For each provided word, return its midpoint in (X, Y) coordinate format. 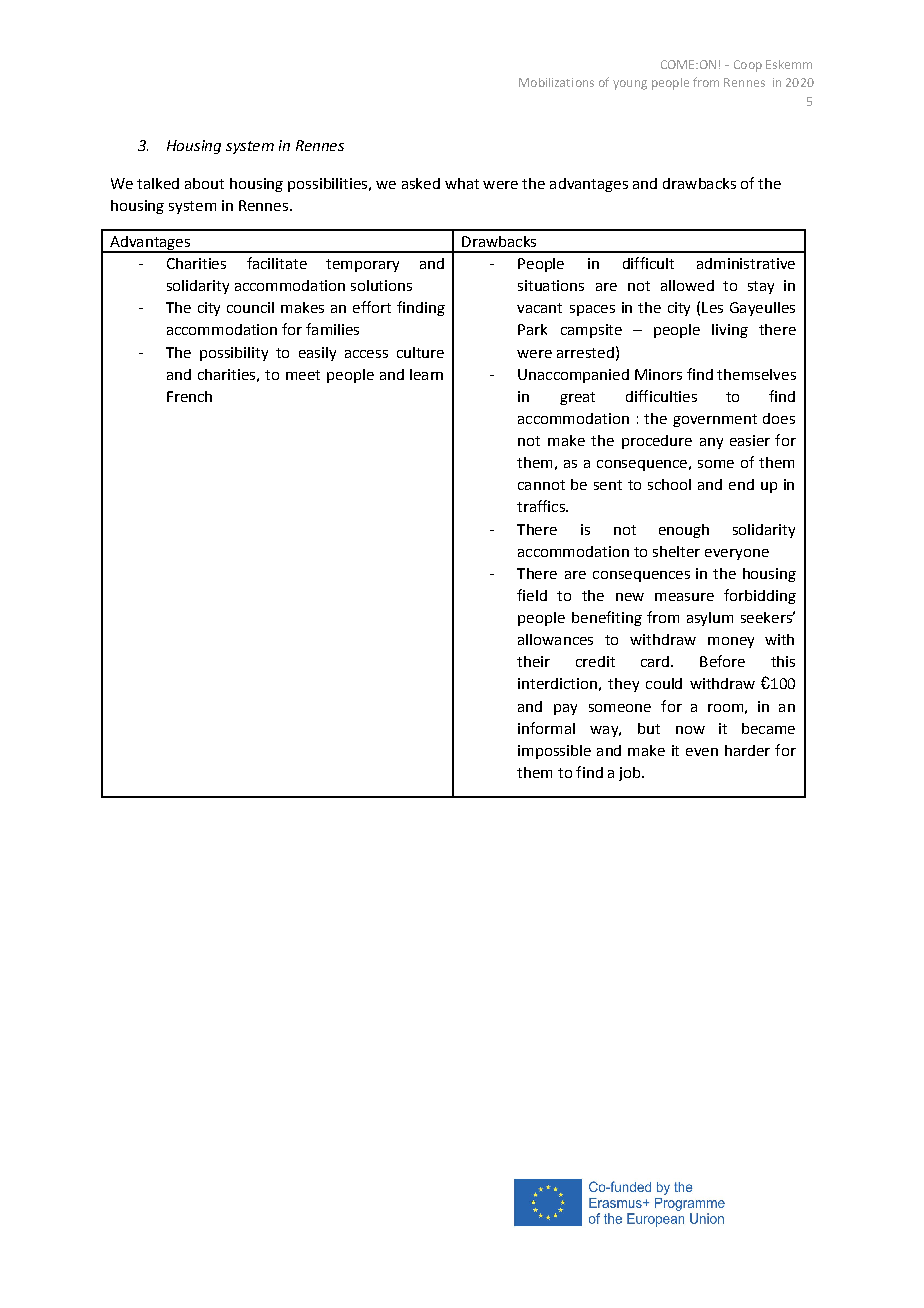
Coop (748, 66)
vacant (539, 308)
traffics (542, 506)
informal (546, 728)
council (250, 307)
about (204, 183)
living (730, 331)
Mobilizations (556, 82)
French (189, 396)
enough (684, 531)
